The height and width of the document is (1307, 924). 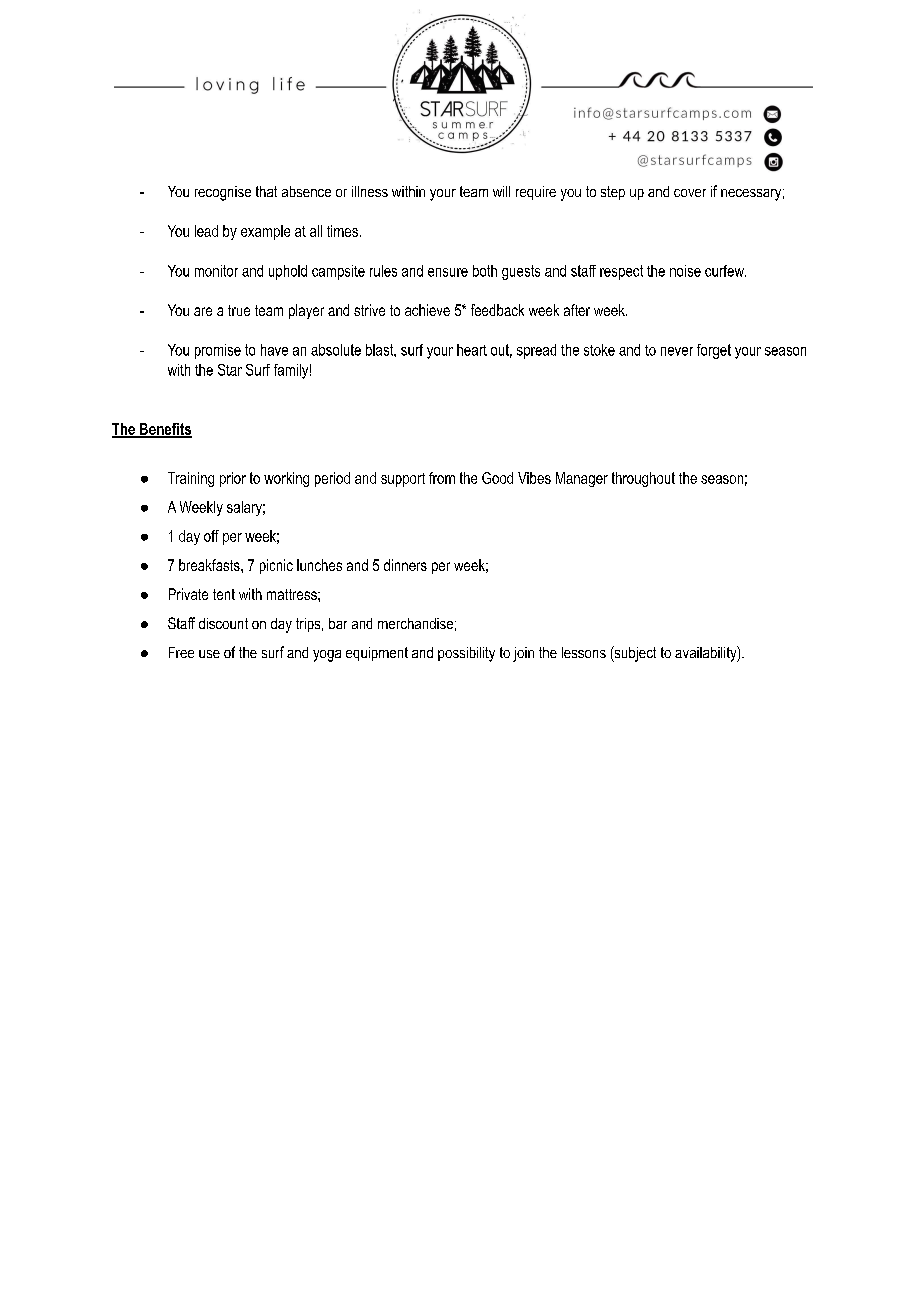 I want to click on true, so click(x=239, y=310).
